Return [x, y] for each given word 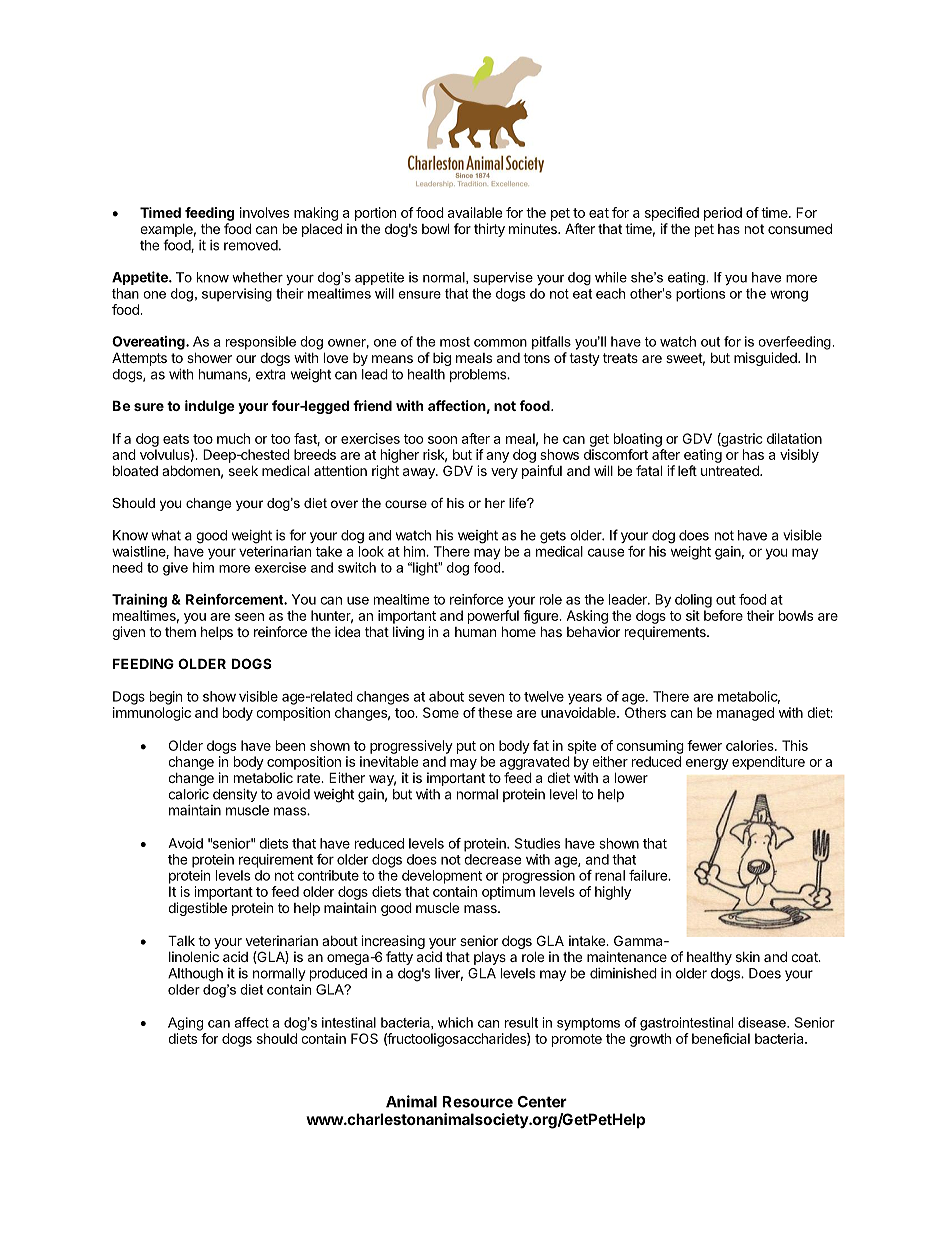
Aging [185, 1024]
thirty [489, 230]
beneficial [721, 1038]
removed [251, 245]
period [723, 214]
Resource [477, 1102]
